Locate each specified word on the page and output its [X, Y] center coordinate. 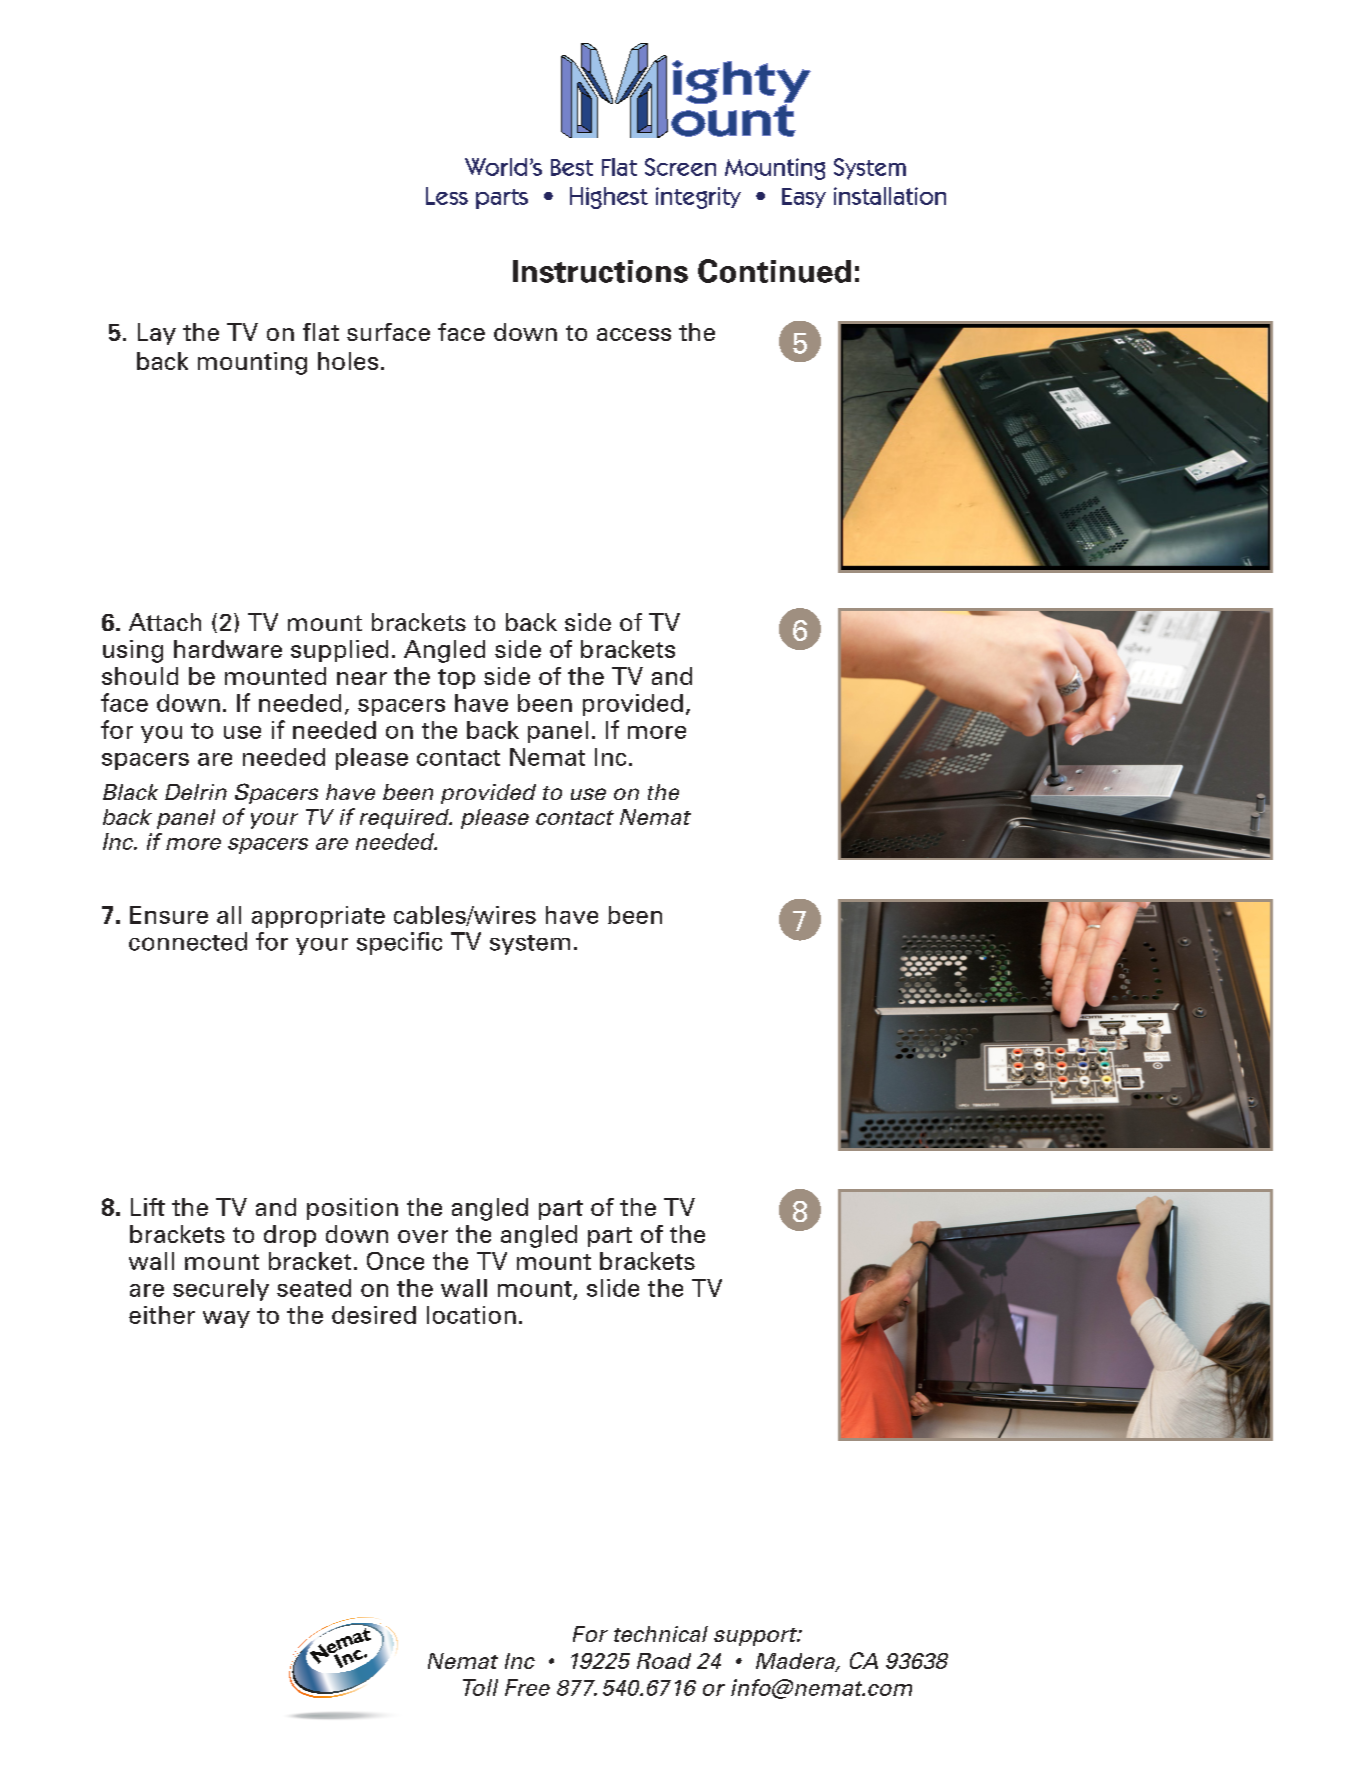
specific [399, 943]
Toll [480, 1687]
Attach [165, 622]
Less [447, 196]
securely [221, 1290]
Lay [157, 334]
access [634, 334]
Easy [804, 198]
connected [188, 941]
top [456, 679]
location [471, 1315]
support [756, 1637]
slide [613, 1288]
